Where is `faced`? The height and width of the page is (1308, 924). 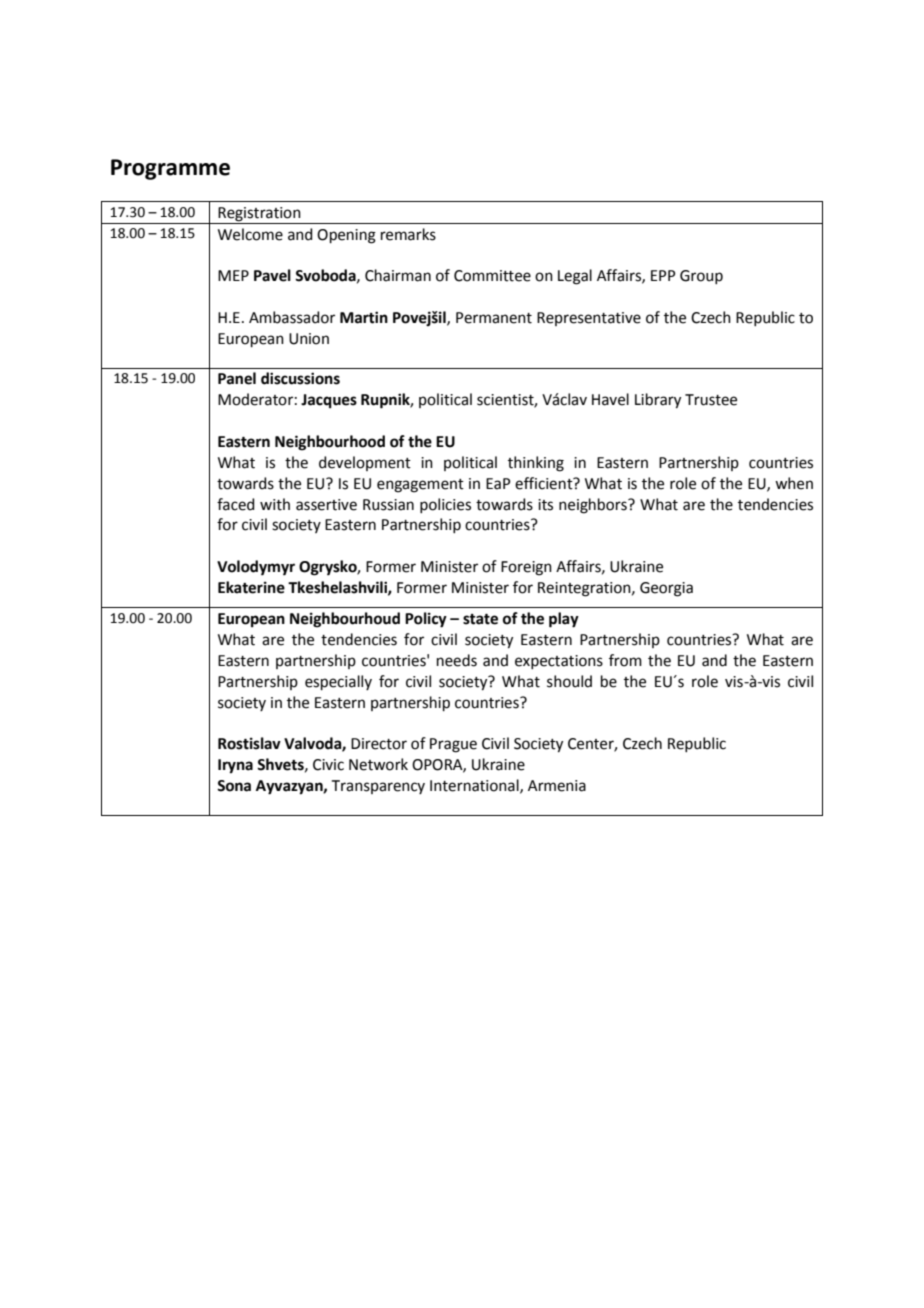 faced is located at coordinates (236, 504).
